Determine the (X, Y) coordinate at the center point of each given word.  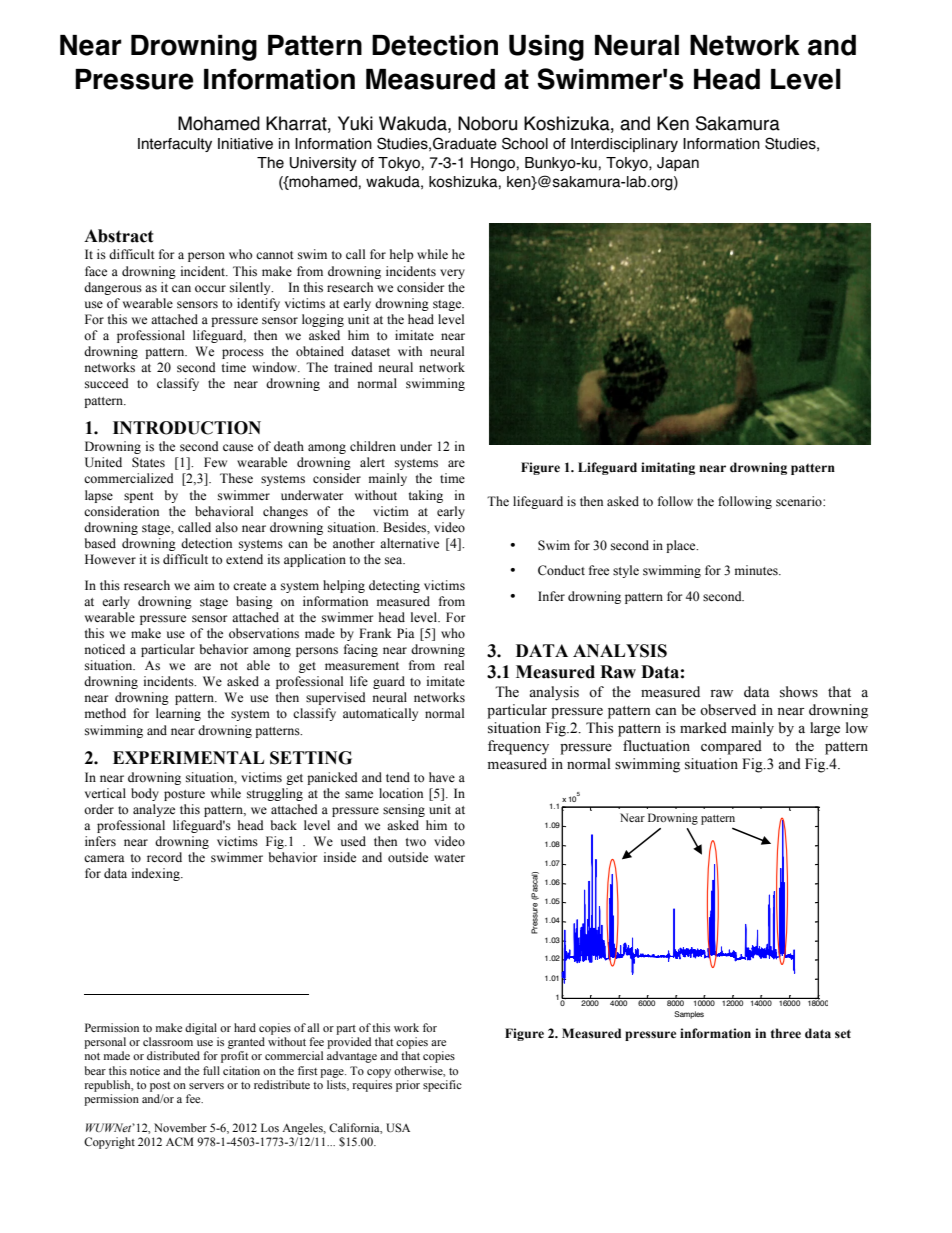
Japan (678, 164)
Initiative (245, 144)
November (180, 1127)
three (786, 1033)
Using (546, 48)
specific (442, 1086)
